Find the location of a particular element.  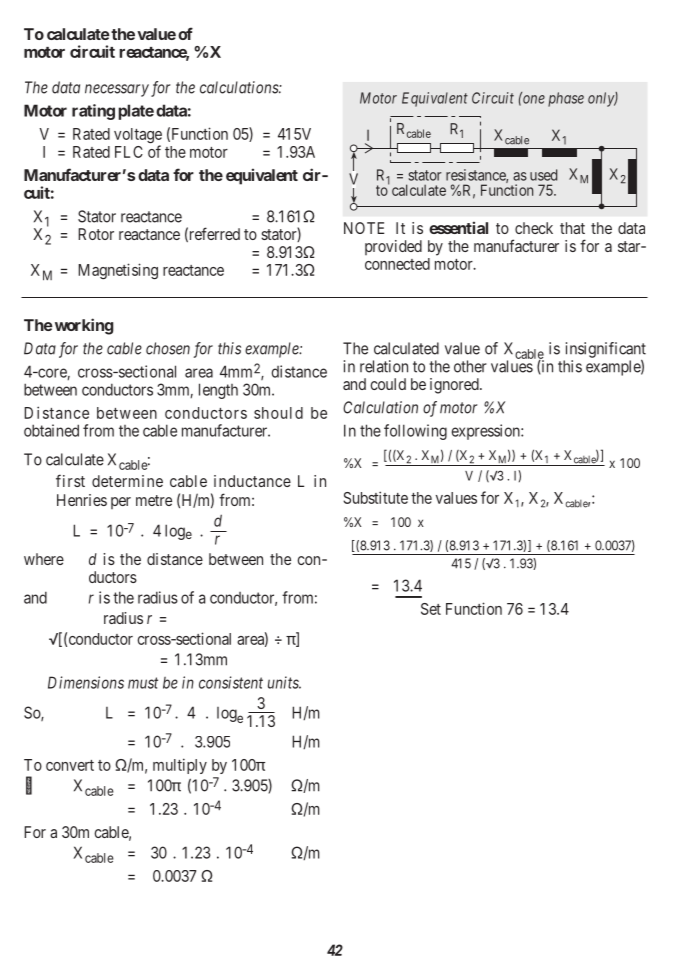

check is located at coordinates (534, 228).
